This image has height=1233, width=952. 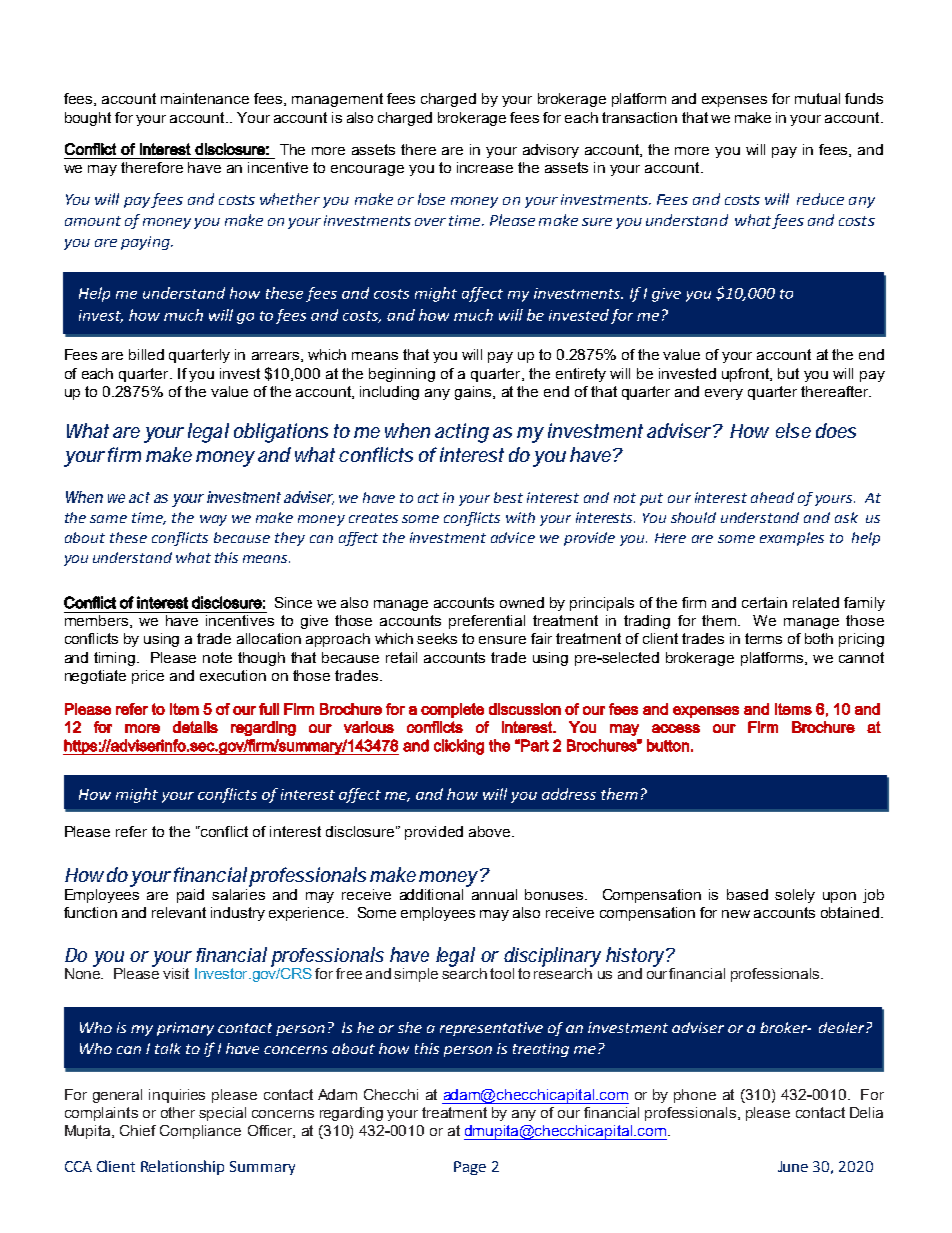 I want to click on solely, so click(x=795, y=896).
